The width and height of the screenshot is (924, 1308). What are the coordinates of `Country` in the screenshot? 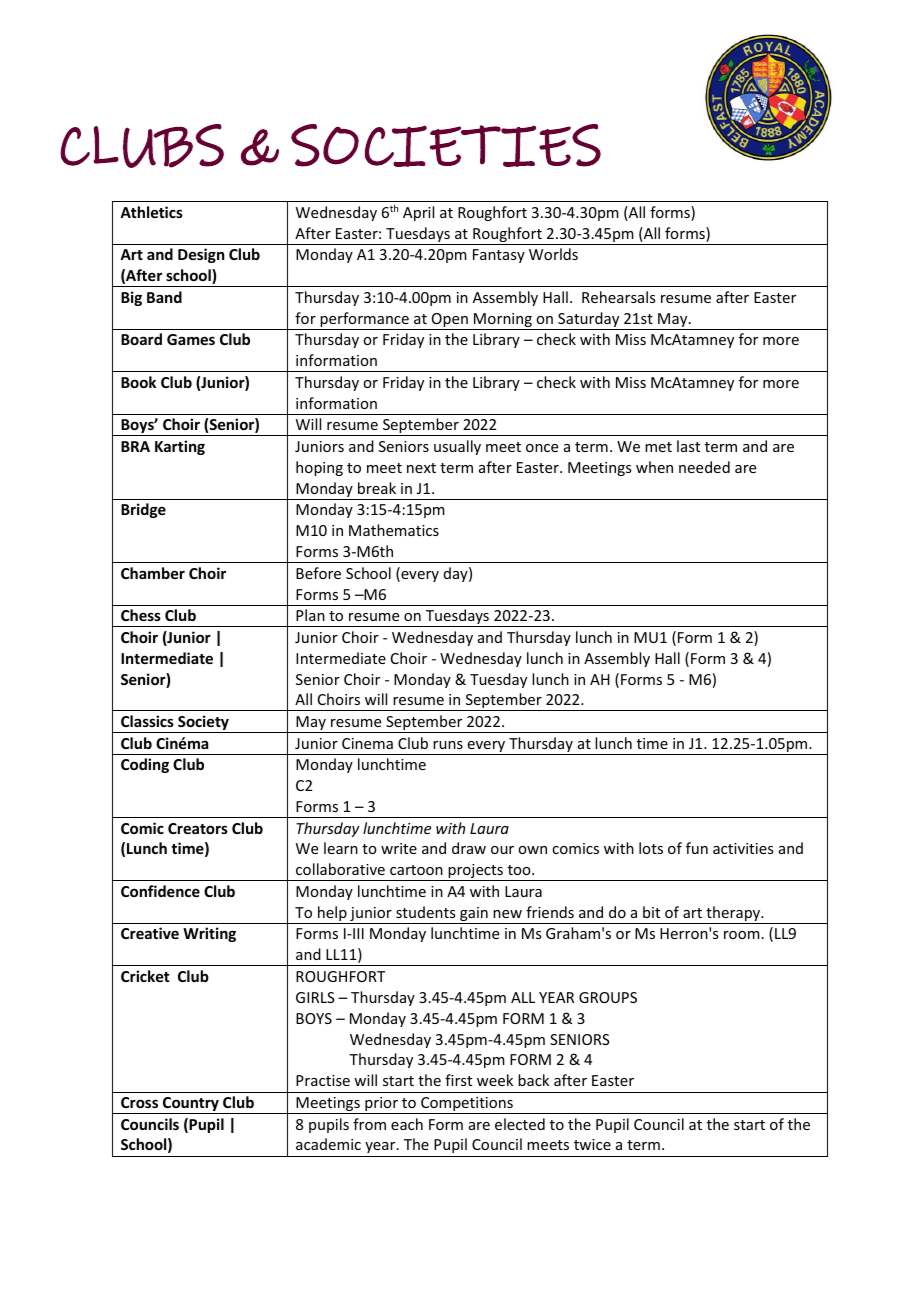 It's located at (191, 1105).
